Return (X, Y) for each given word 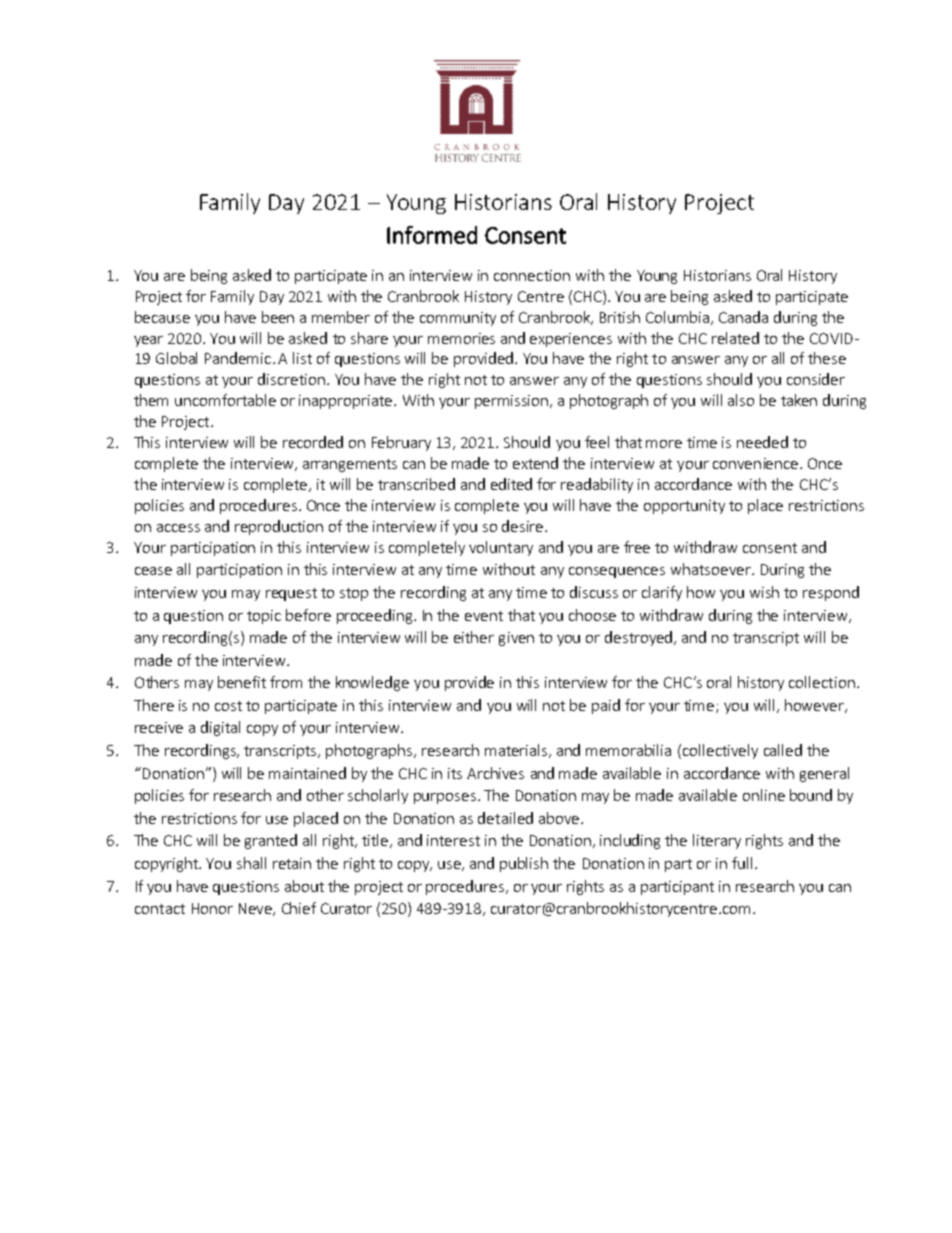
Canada (743, 317)
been (278, 317)
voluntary (501, 548)
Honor (212, 908)
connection (532, 275)
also (741, 400)
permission (511, 402)
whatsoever (712, 569)
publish (524, 864)
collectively (720, 751)
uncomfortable (225, 400)
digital (220, 728)
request (291, 594)
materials (517, 751)
